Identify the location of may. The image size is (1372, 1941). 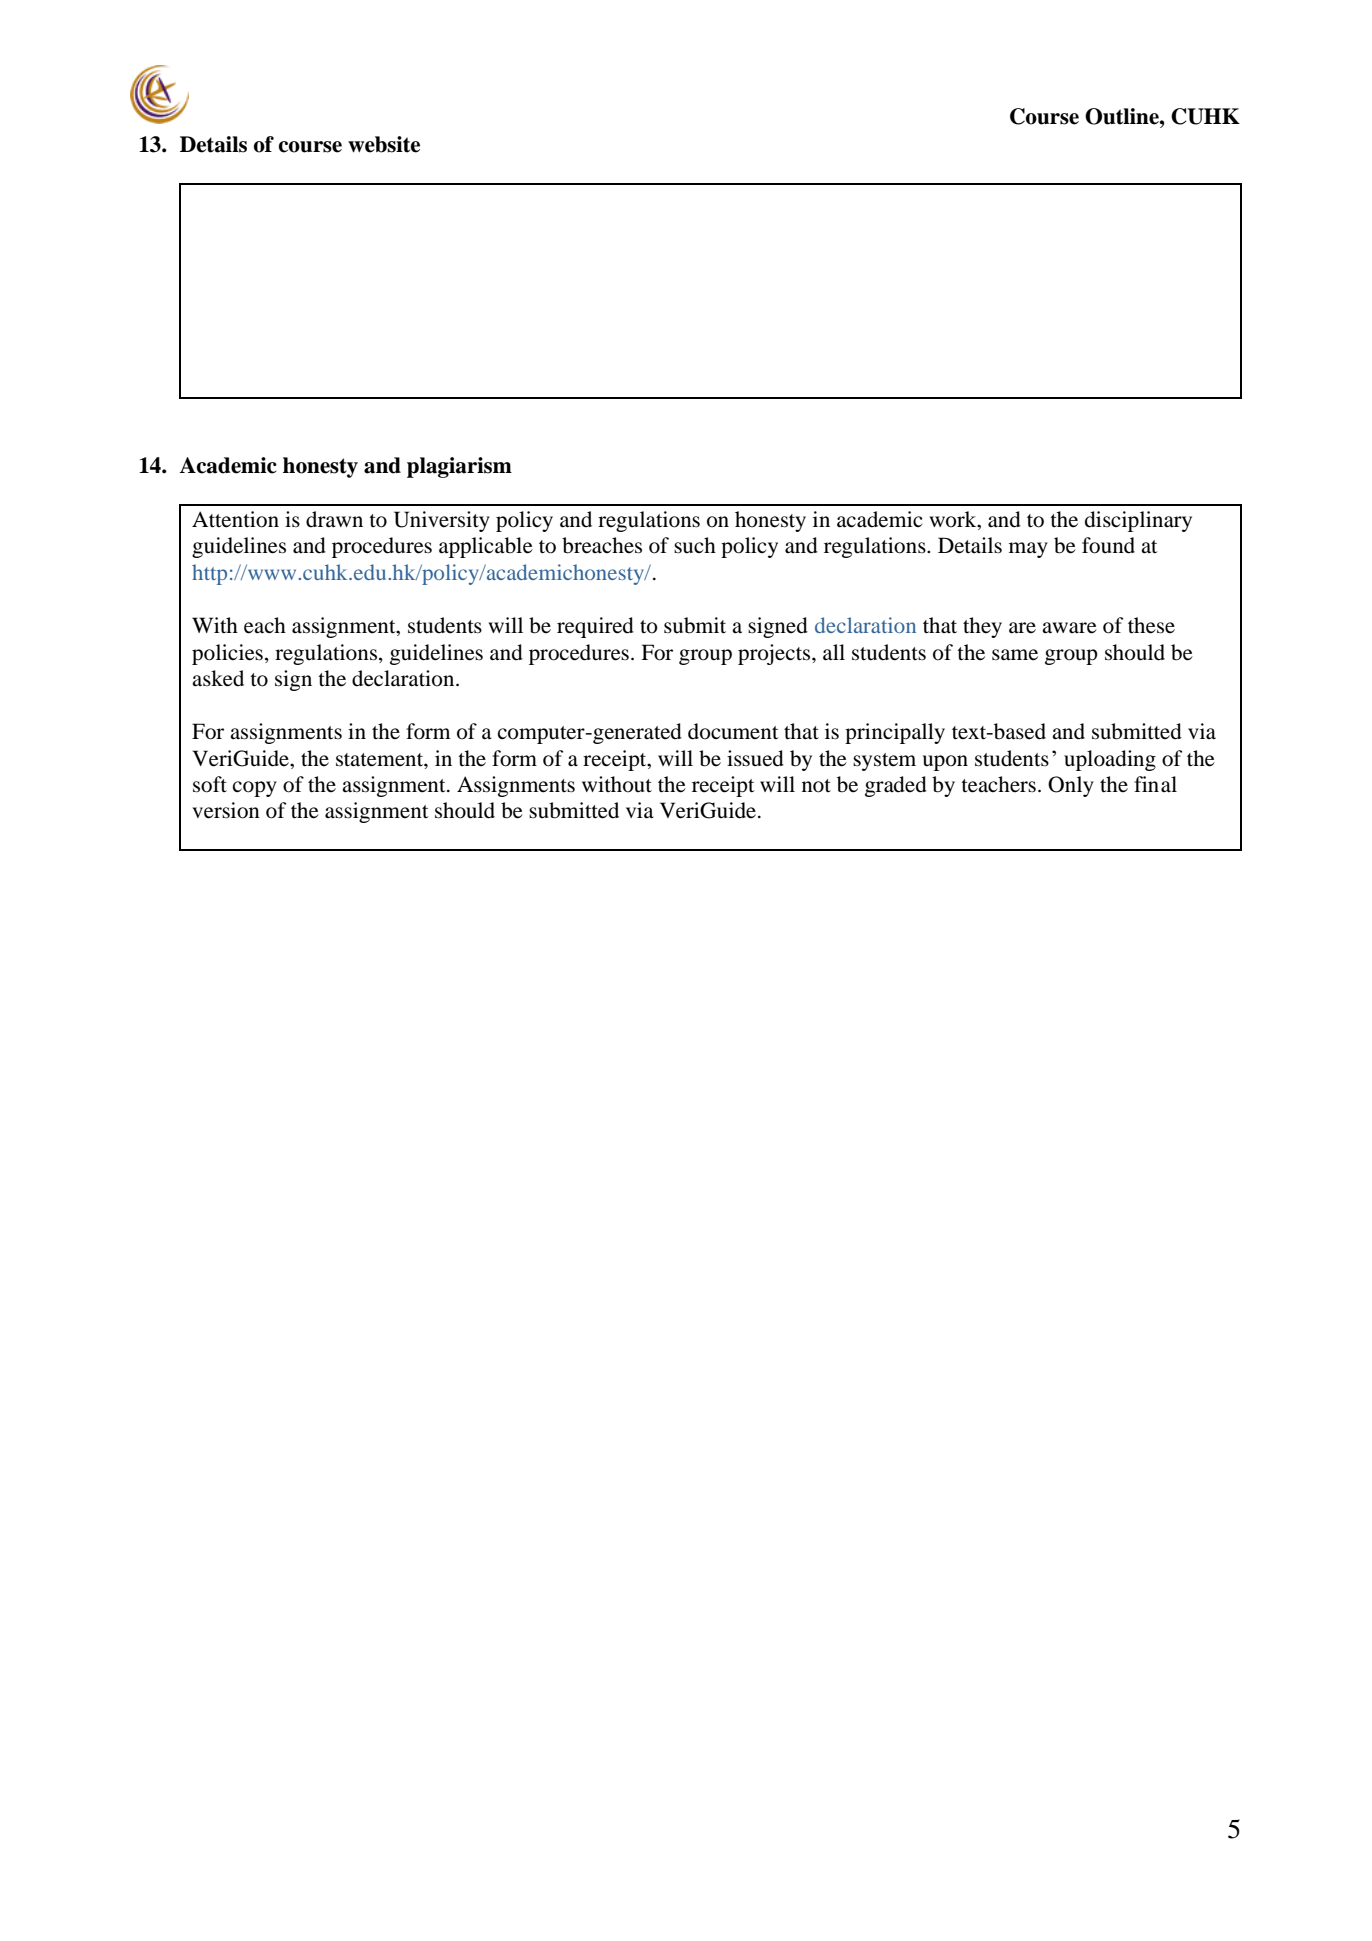
(1028, 550).
